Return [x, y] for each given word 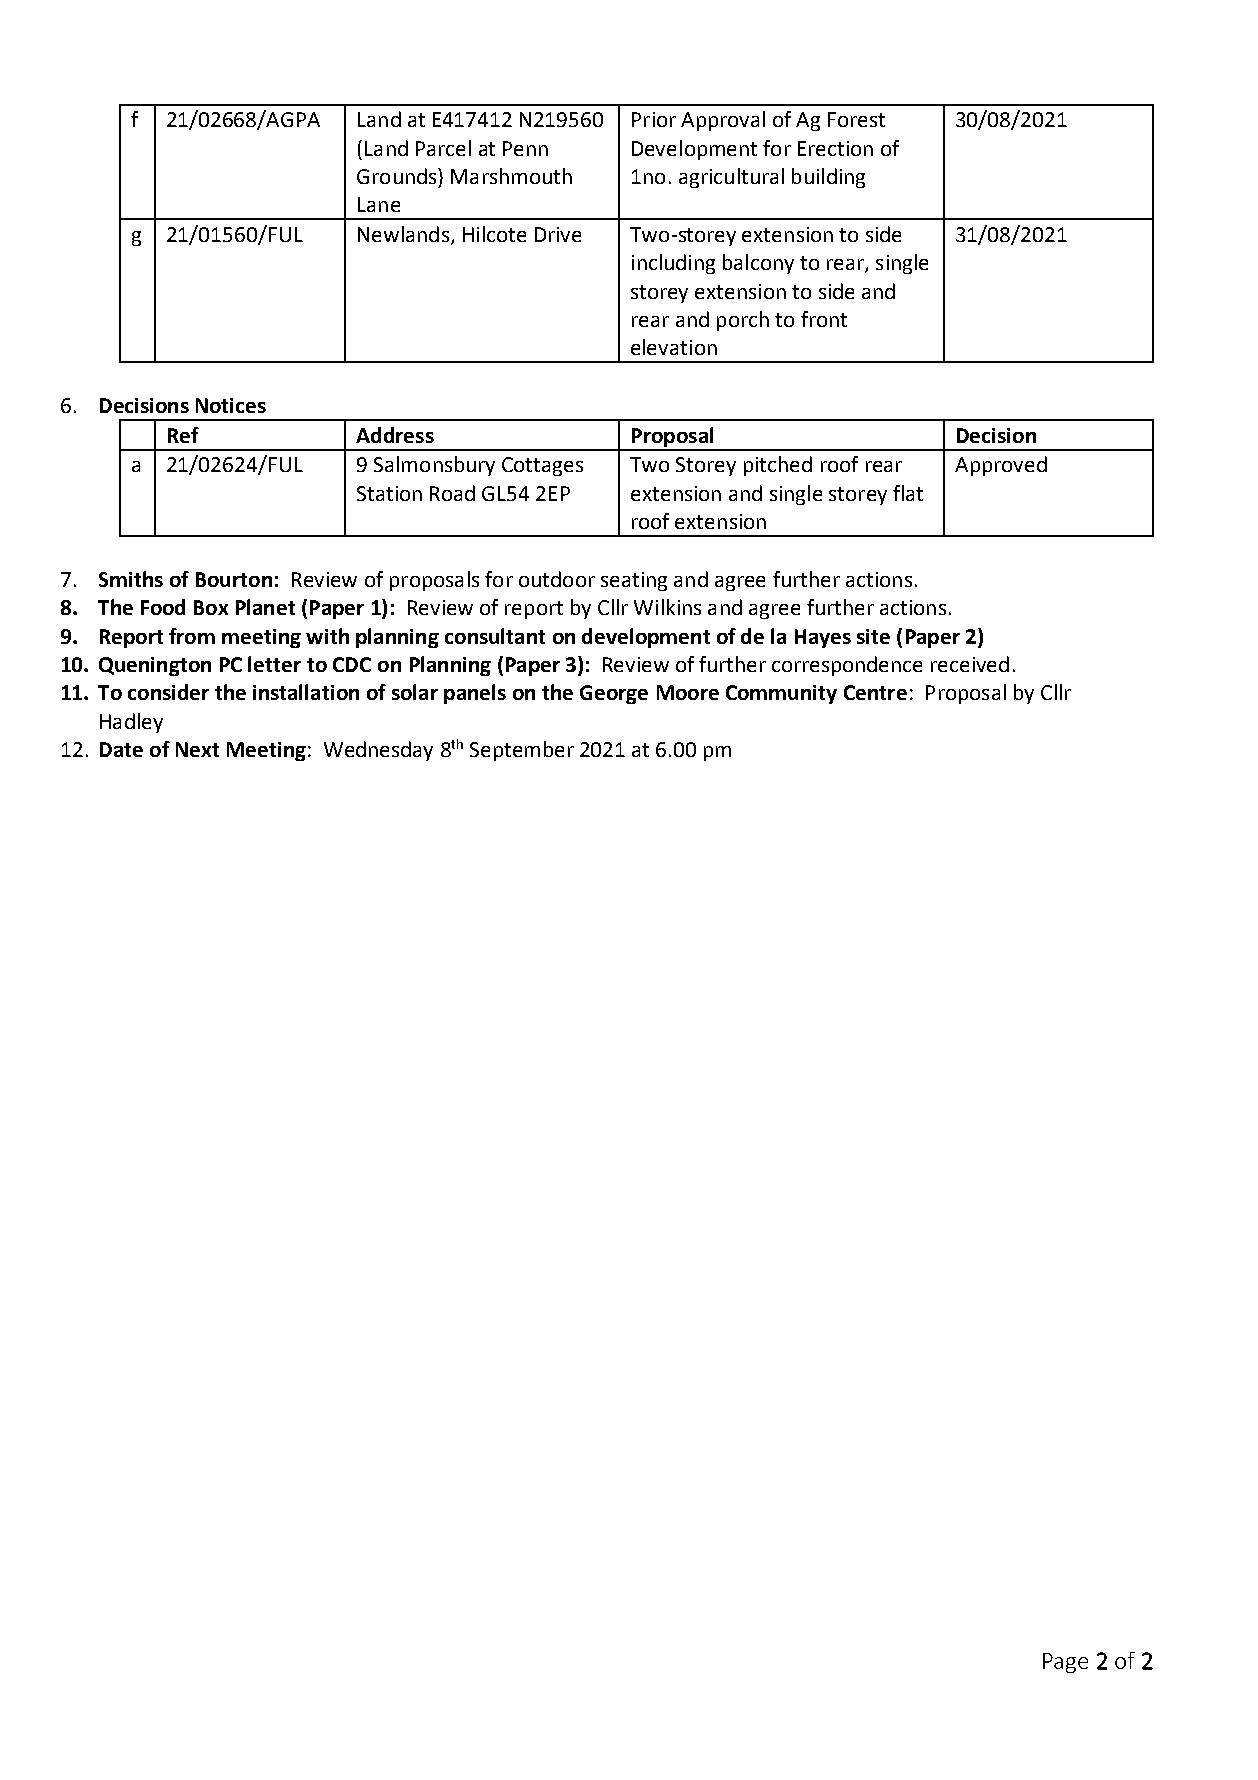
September [522, 751]
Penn [525, 148]
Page [1065, 1663]
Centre [875, 692]
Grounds [398, 176]
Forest [856, 119]
